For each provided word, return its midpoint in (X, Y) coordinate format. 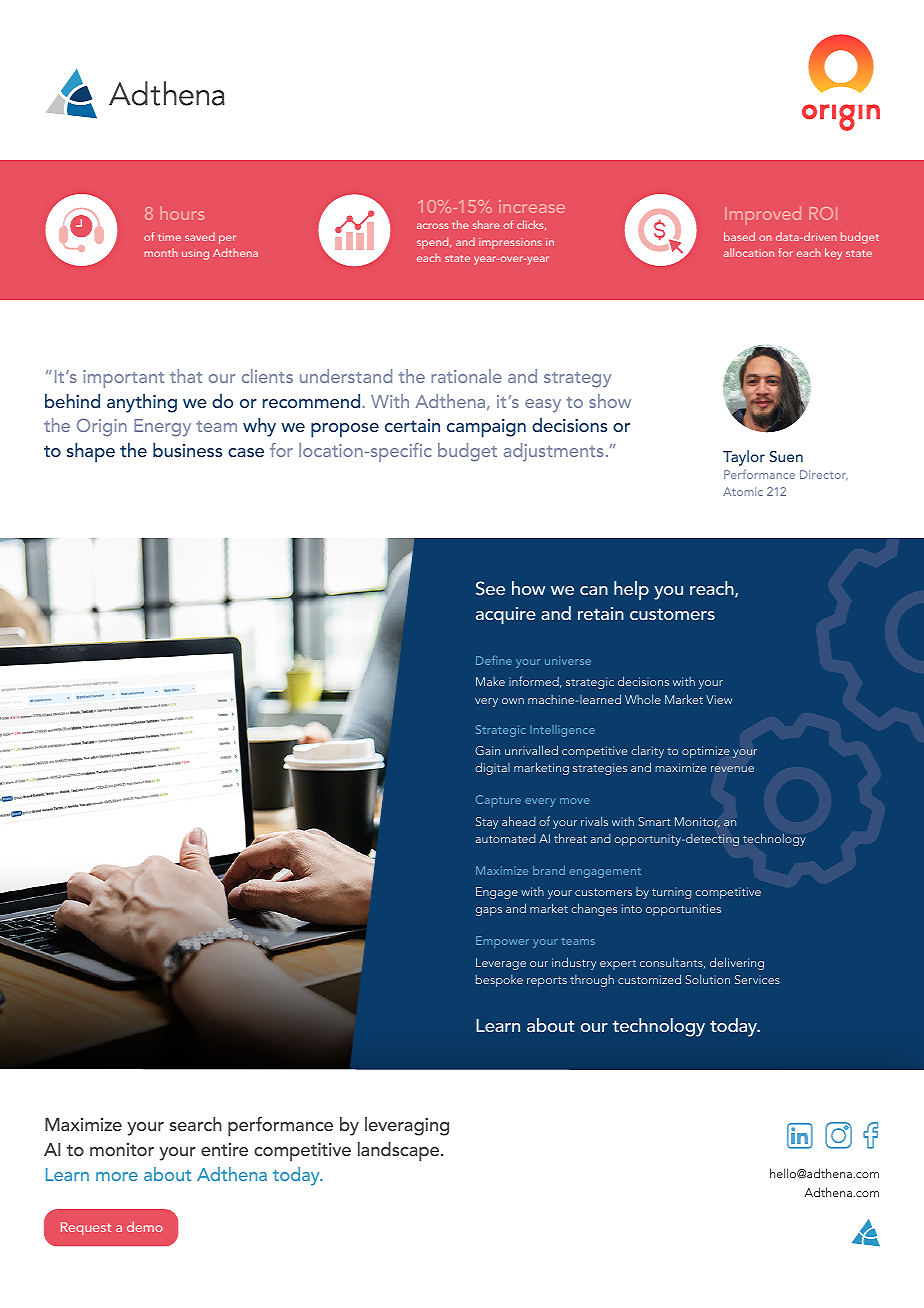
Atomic (743, 491)
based (739, 236)
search (196, 1124)
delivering (737, 963)
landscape (400, 1152)
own (513, 701)
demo (144, 1226)
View (719, 699)
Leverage (501, 964)
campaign (486, 428)
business (187, 450)
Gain (487, 750)
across (432, 226)
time (169, 237)
